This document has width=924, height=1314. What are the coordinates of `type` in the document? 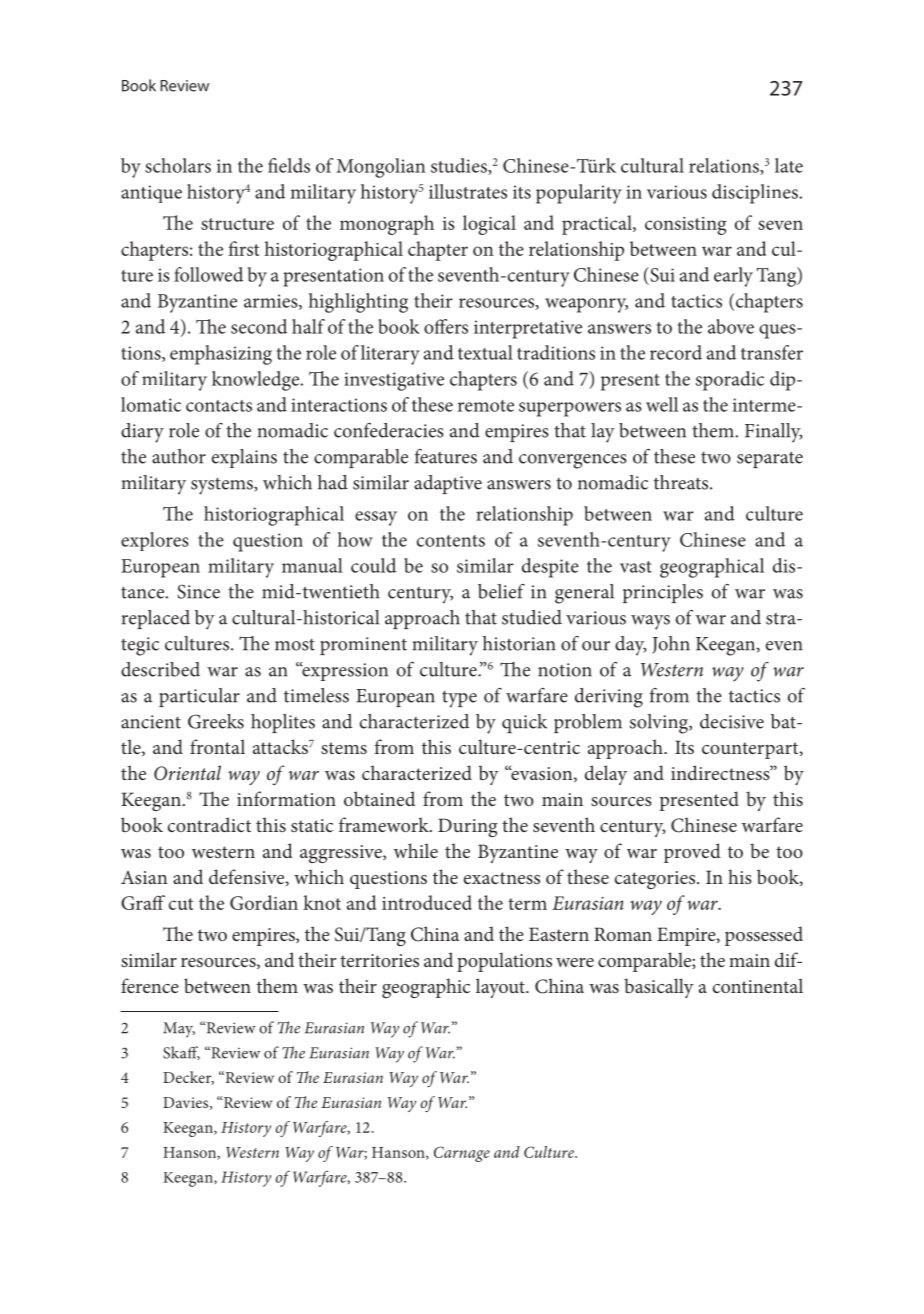 It's located at (459, 699).
